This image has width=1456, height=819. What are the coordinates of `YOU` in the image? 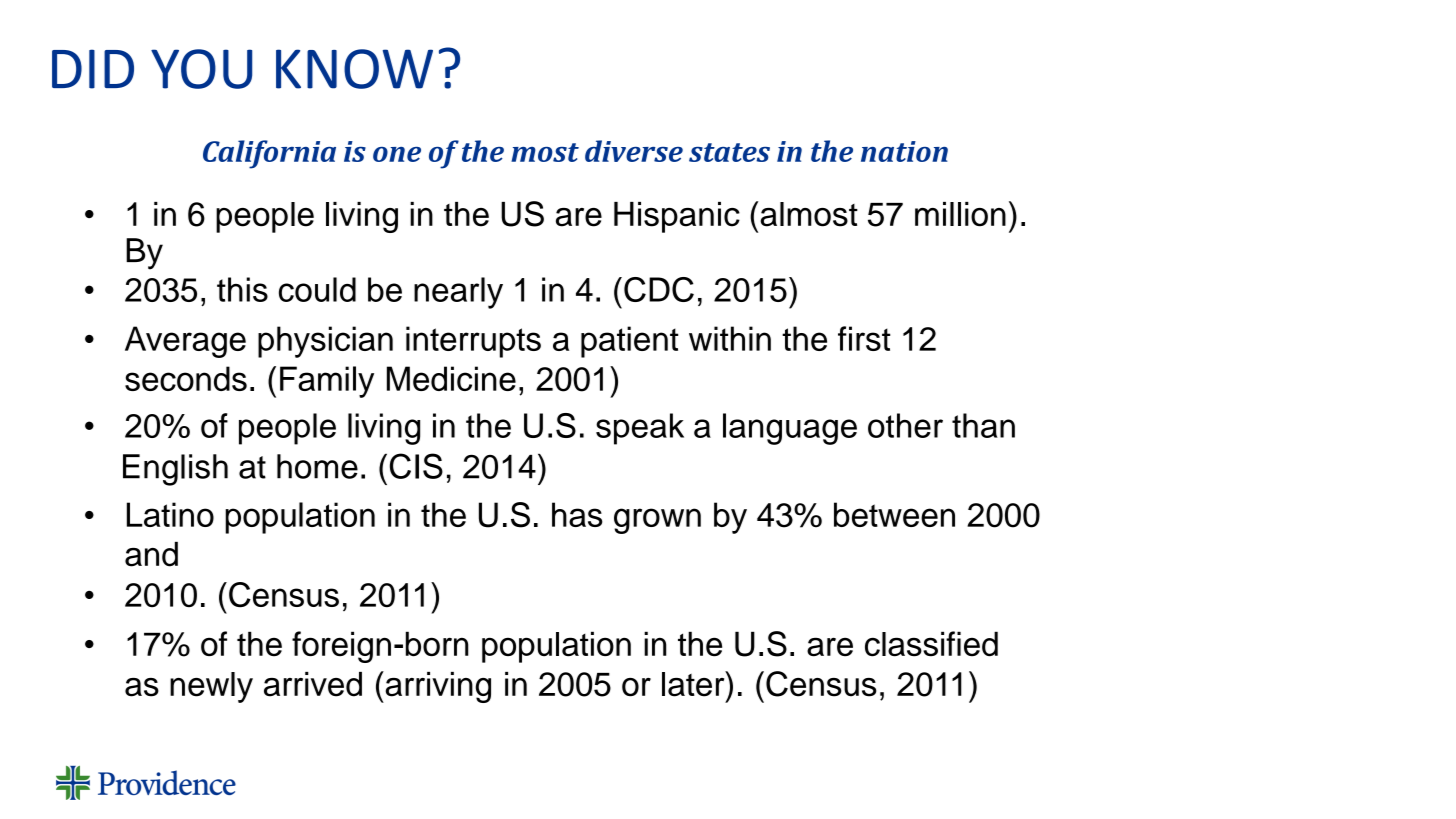 It's located at (201, 69).
